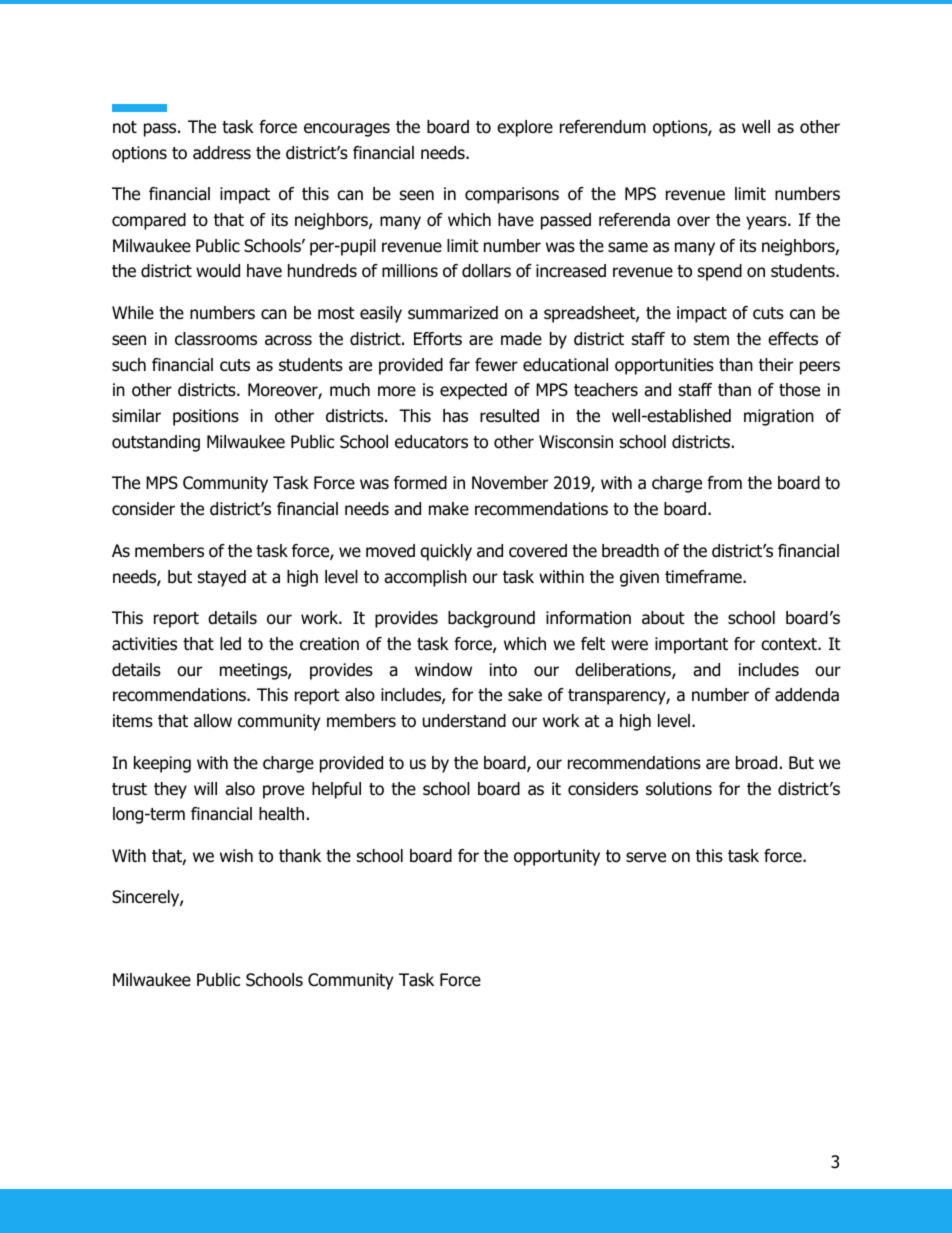 The height and width of the image is (1233, 952). Describe the element at coordinates (776, 365) in the image. I see `their` at that location.
